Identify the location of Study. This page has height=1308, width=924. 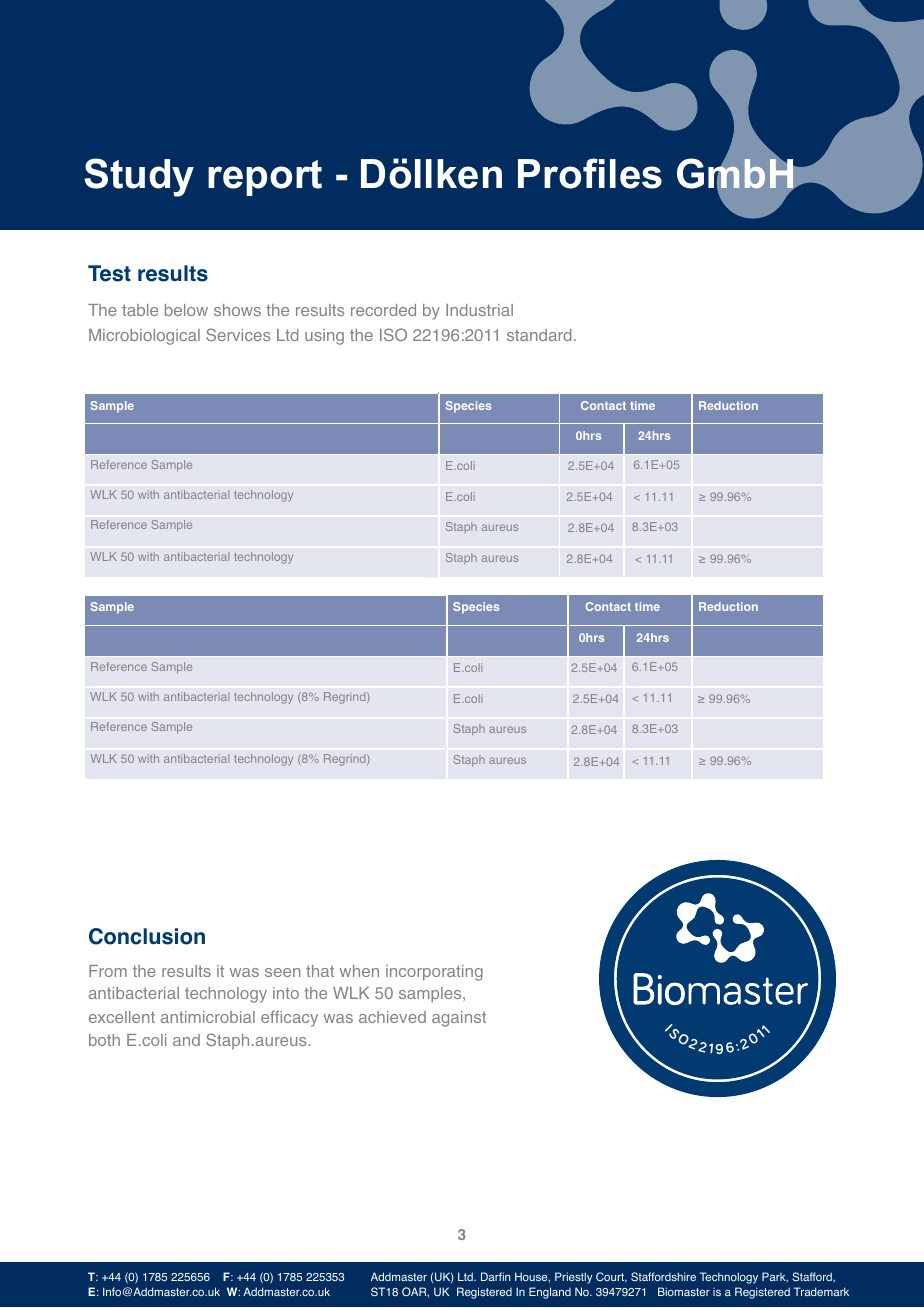
(139, 177).
